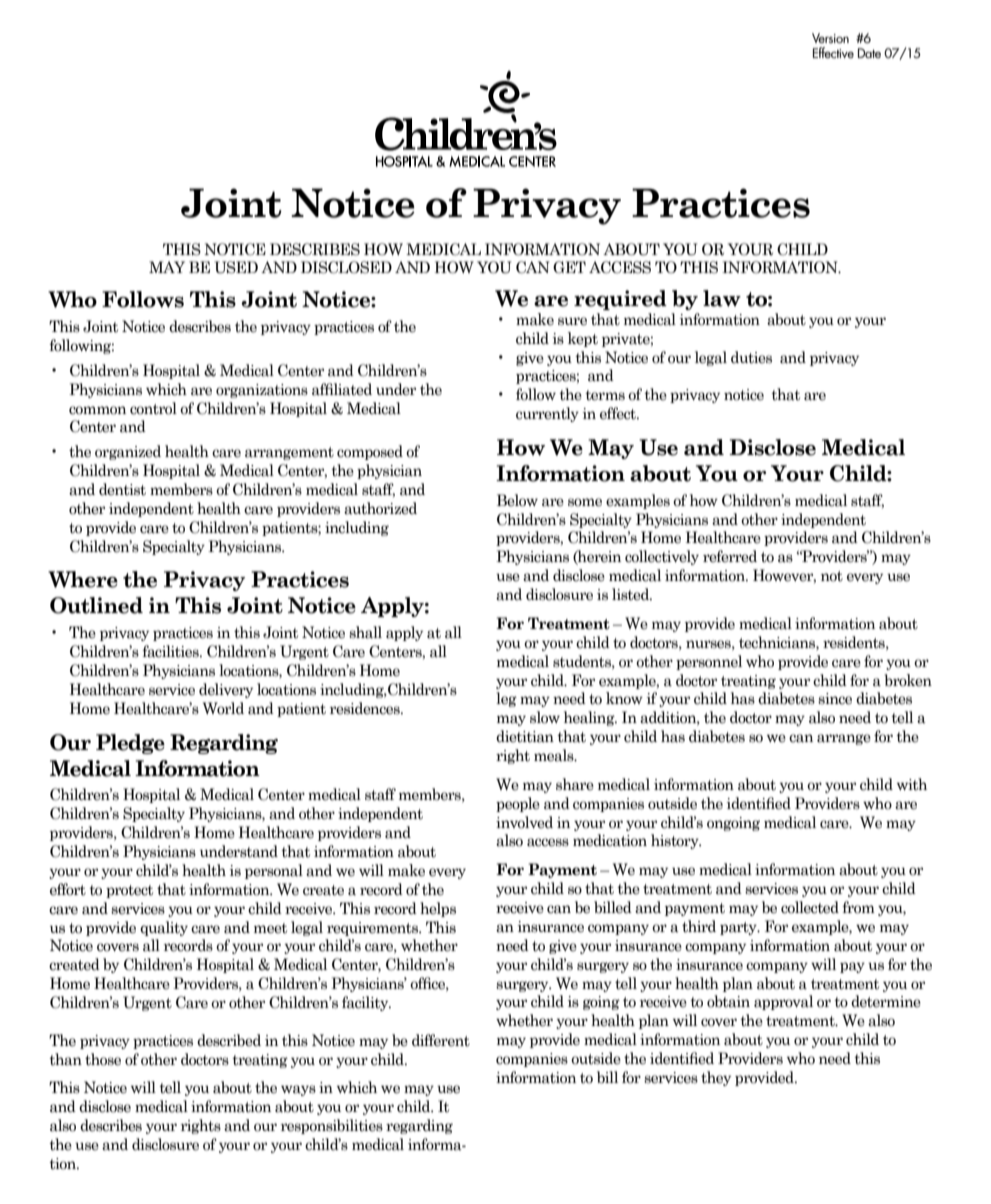 The width and height of the screenshot is (991, 1204). Describe the element at coordinates (517, 500) in the screenshot. I see `Below` at that location.
